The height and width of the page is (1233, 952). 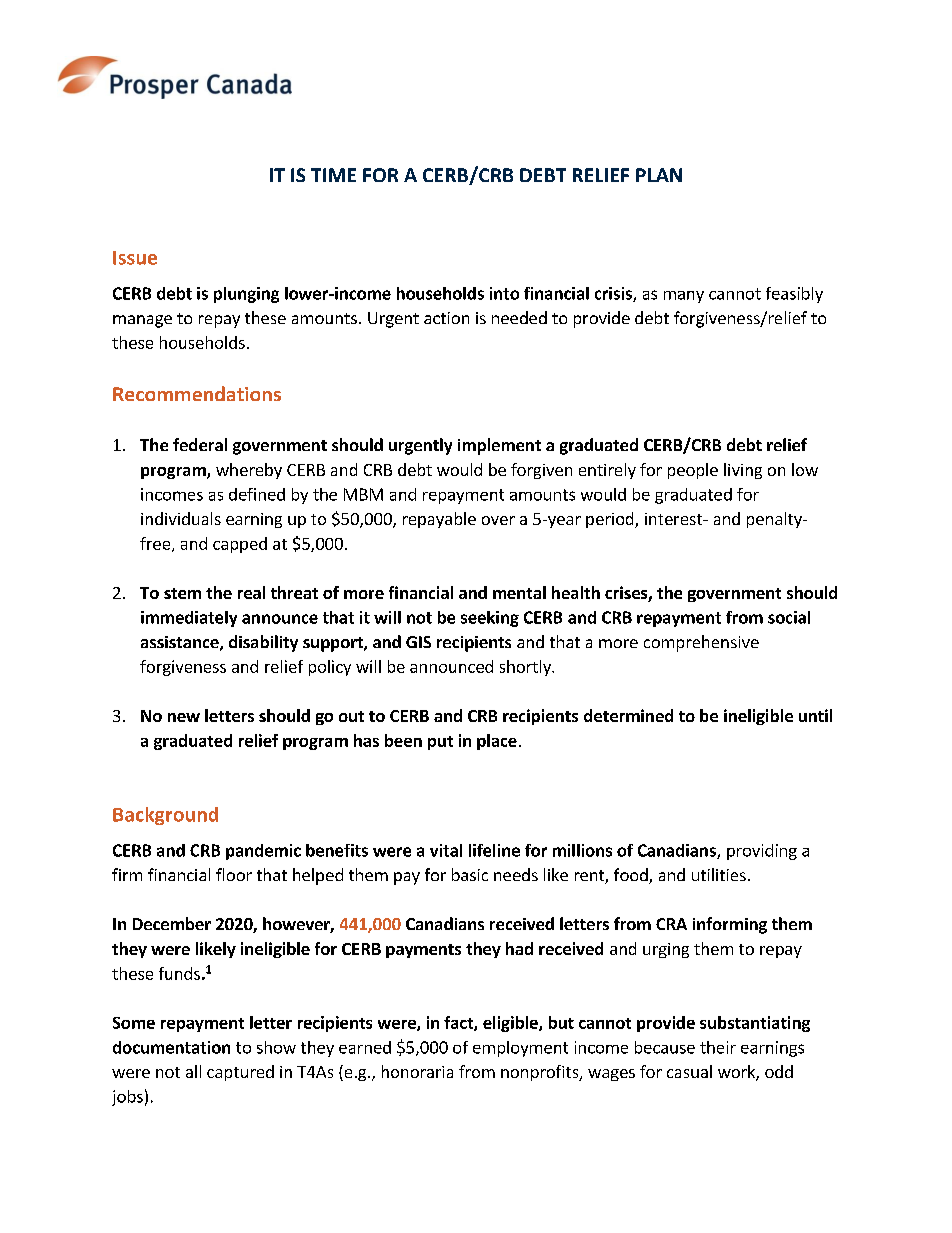 What do you see at coordinates (504, 293) in the page?
I see `into` at bounding box center [504, 293].
